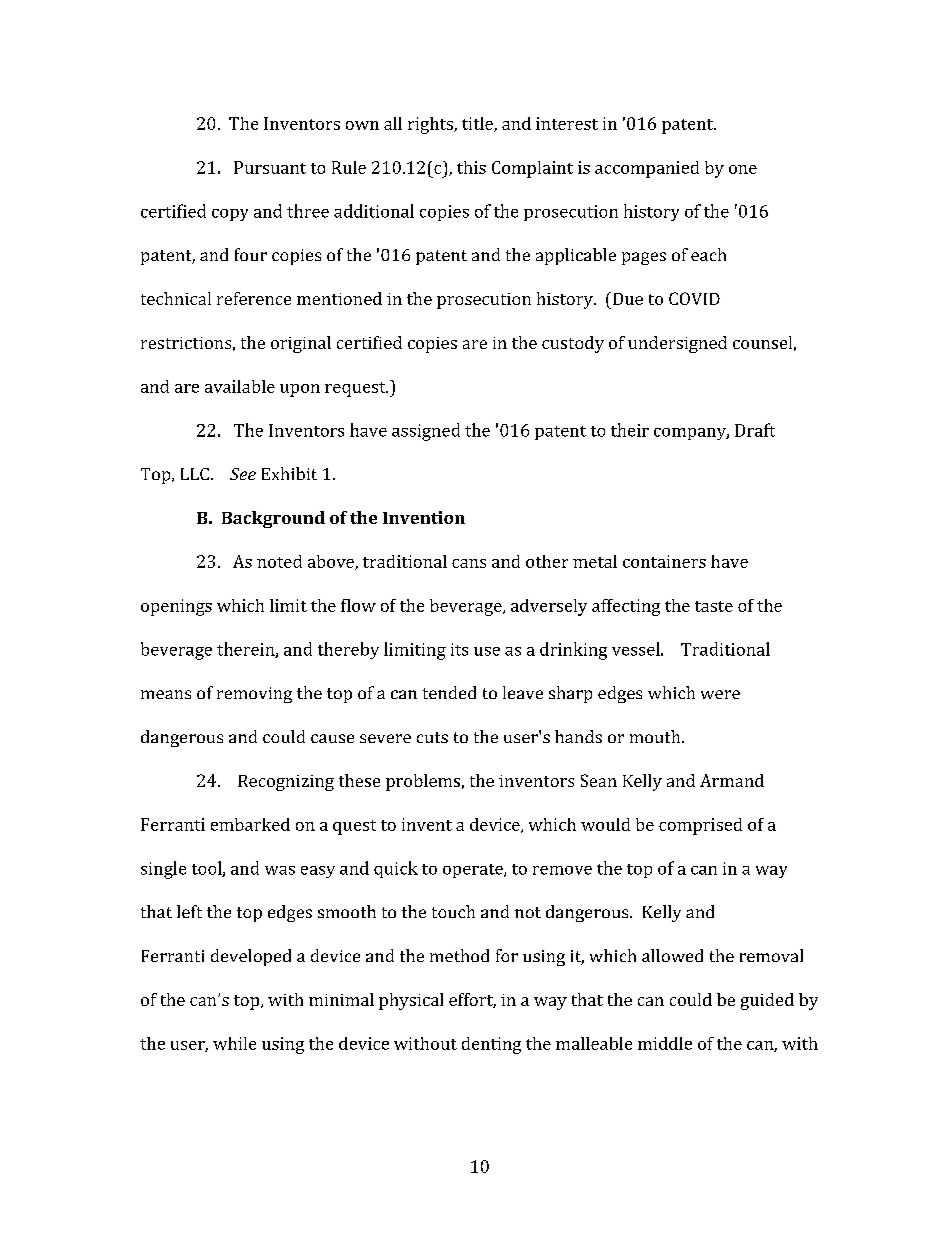  What do you see at coordinates (234, 1043) in the image?
I see `while` at bounding box center [234, 1043].
